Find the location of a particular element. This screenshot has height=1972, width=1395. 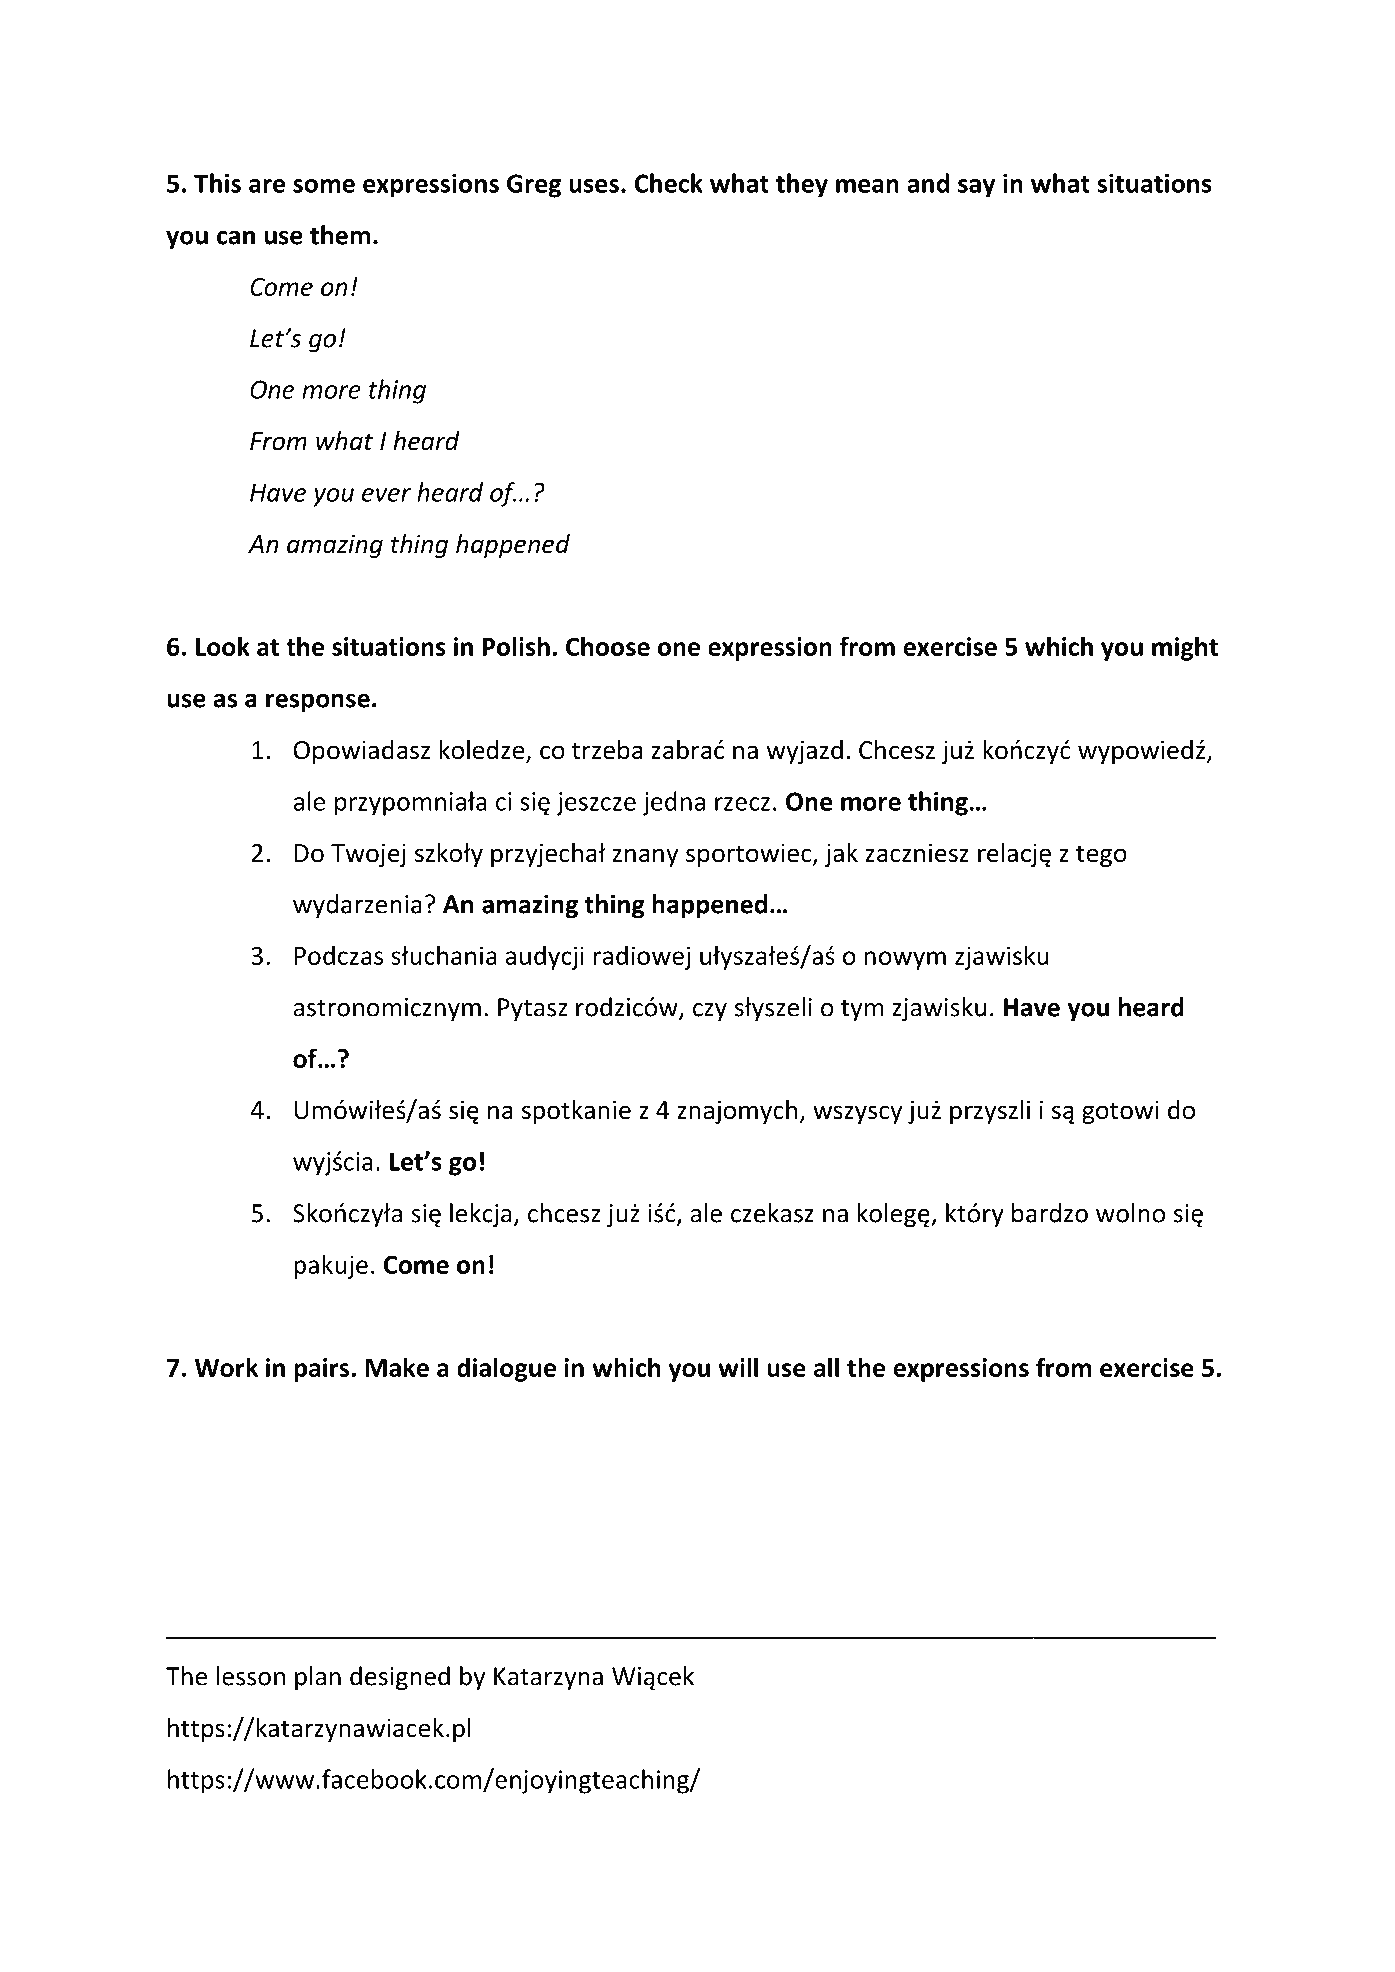

say is located at coordinates (976, 188).
